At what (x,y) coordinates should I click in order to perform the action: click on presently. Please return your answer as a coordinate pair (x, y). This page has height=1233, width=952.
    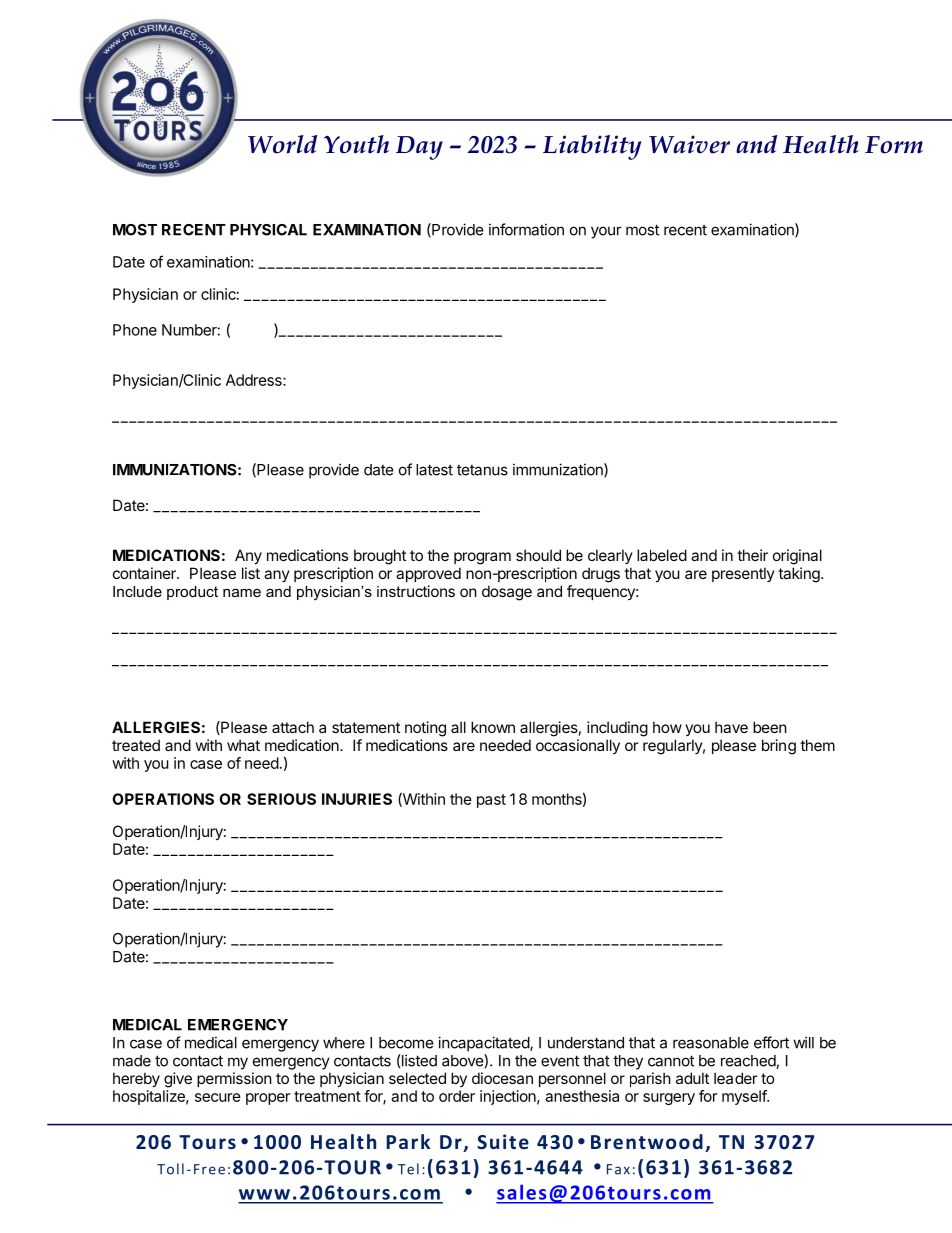
    Looking at the image, I should click on (743, 574).
